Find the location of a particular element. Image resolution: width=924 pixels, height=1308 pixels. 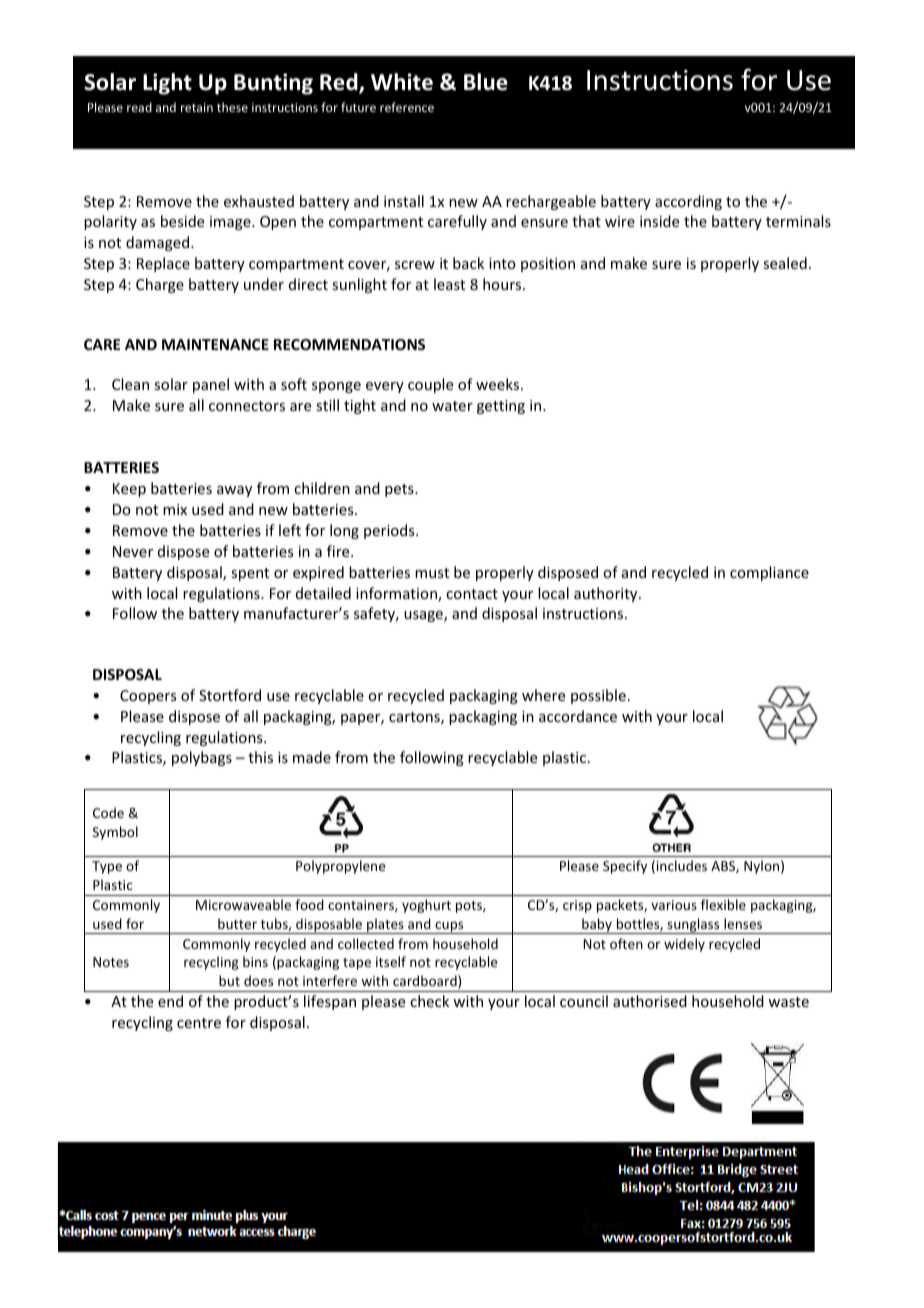

Never is located at coordinates (133, 551).
